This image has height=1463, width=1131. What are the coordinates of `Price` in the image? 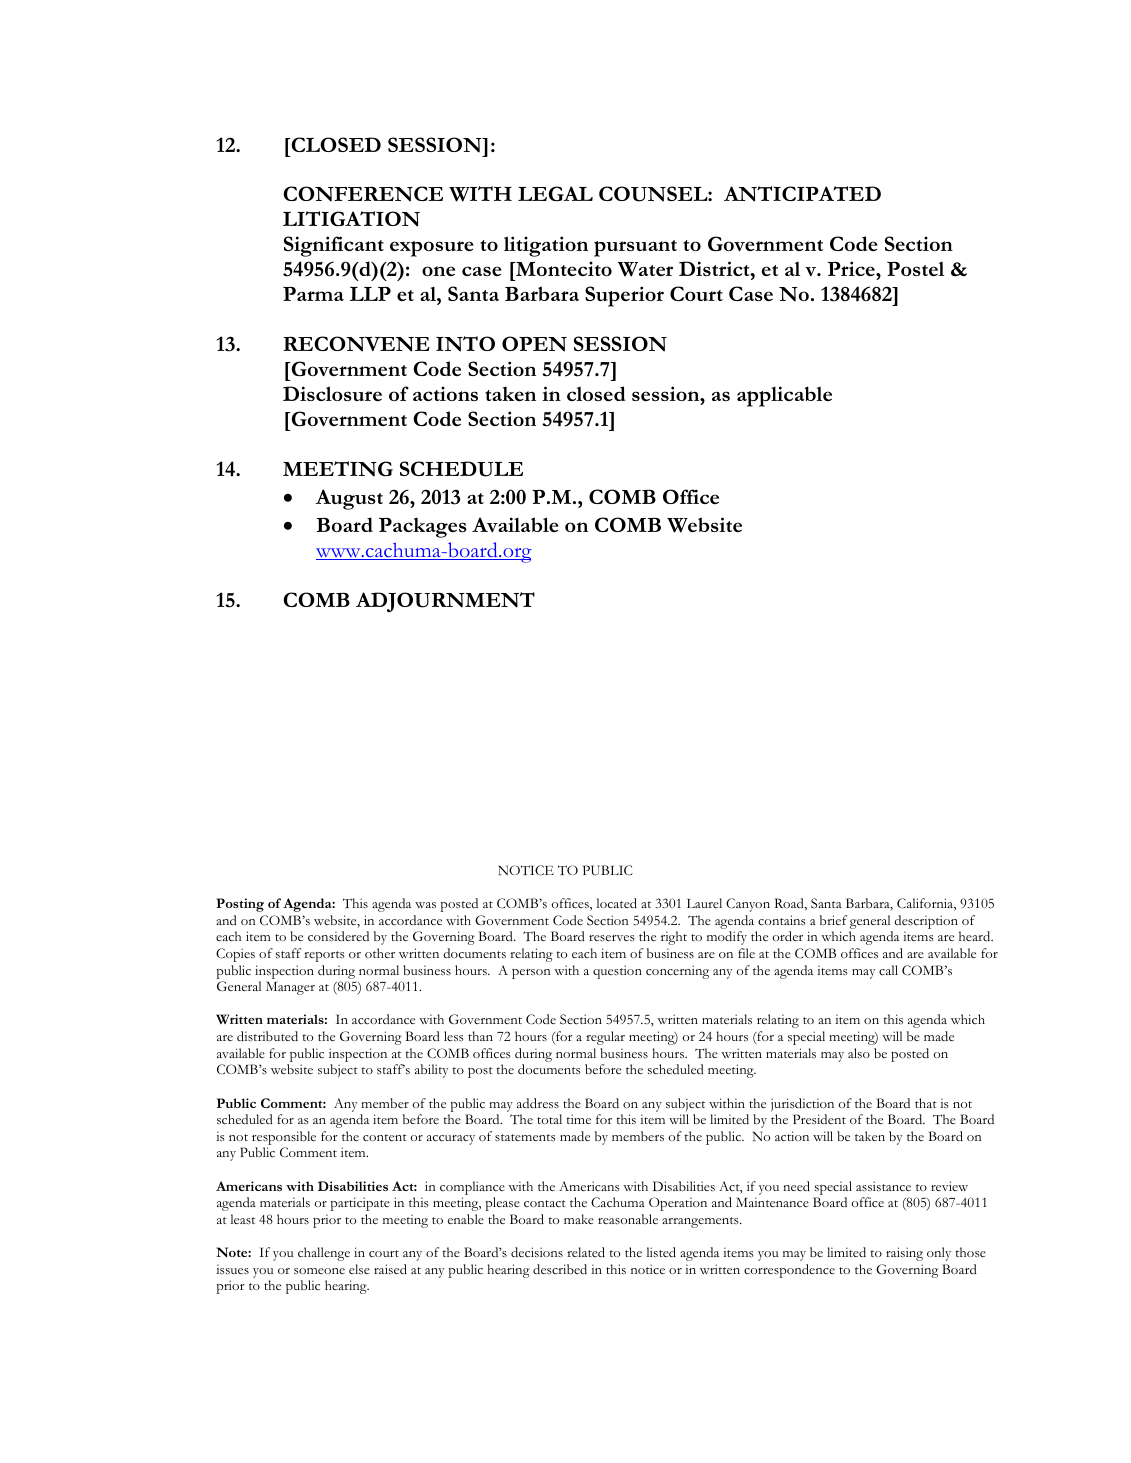 It's located at (852, 268).
